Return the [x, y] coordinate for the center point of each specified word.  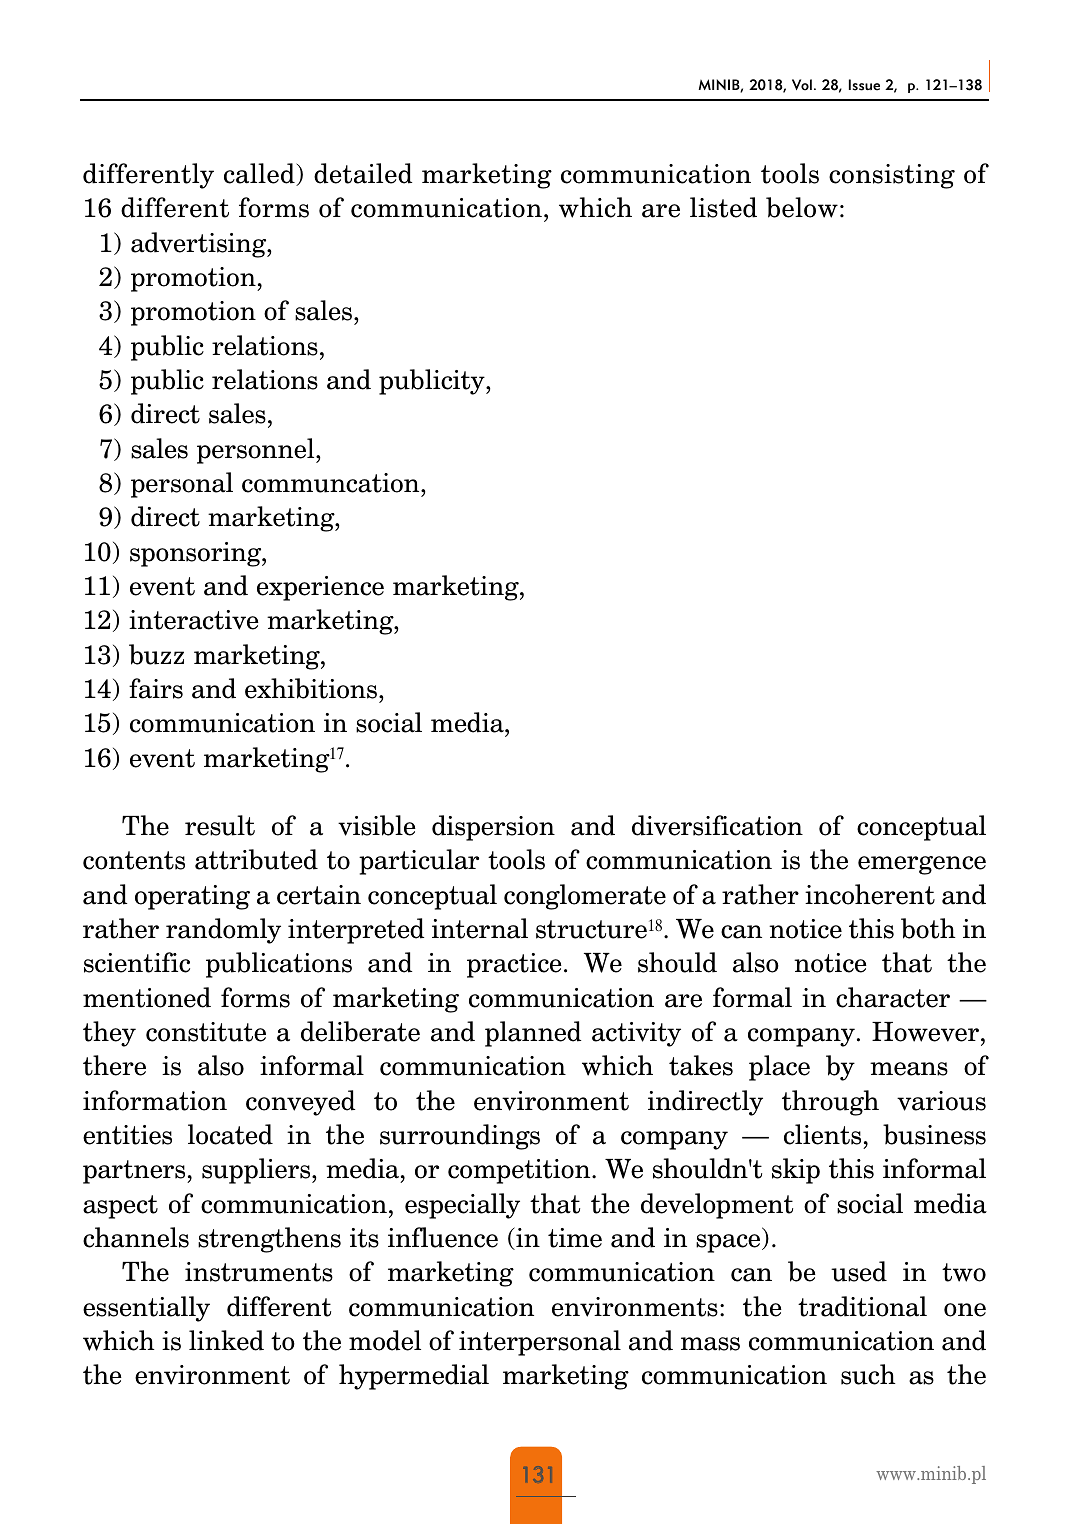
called [260, 174]
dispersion [493, 828]
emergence [922, 865]
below [802, 207]
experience [320, 588]
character [893, 997]
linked [226, 1340]
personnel [257, 451]
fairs [156, 688]
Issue [864, 85]
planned [533, 1034]
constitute [206, 1032]
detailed [363, 173]
